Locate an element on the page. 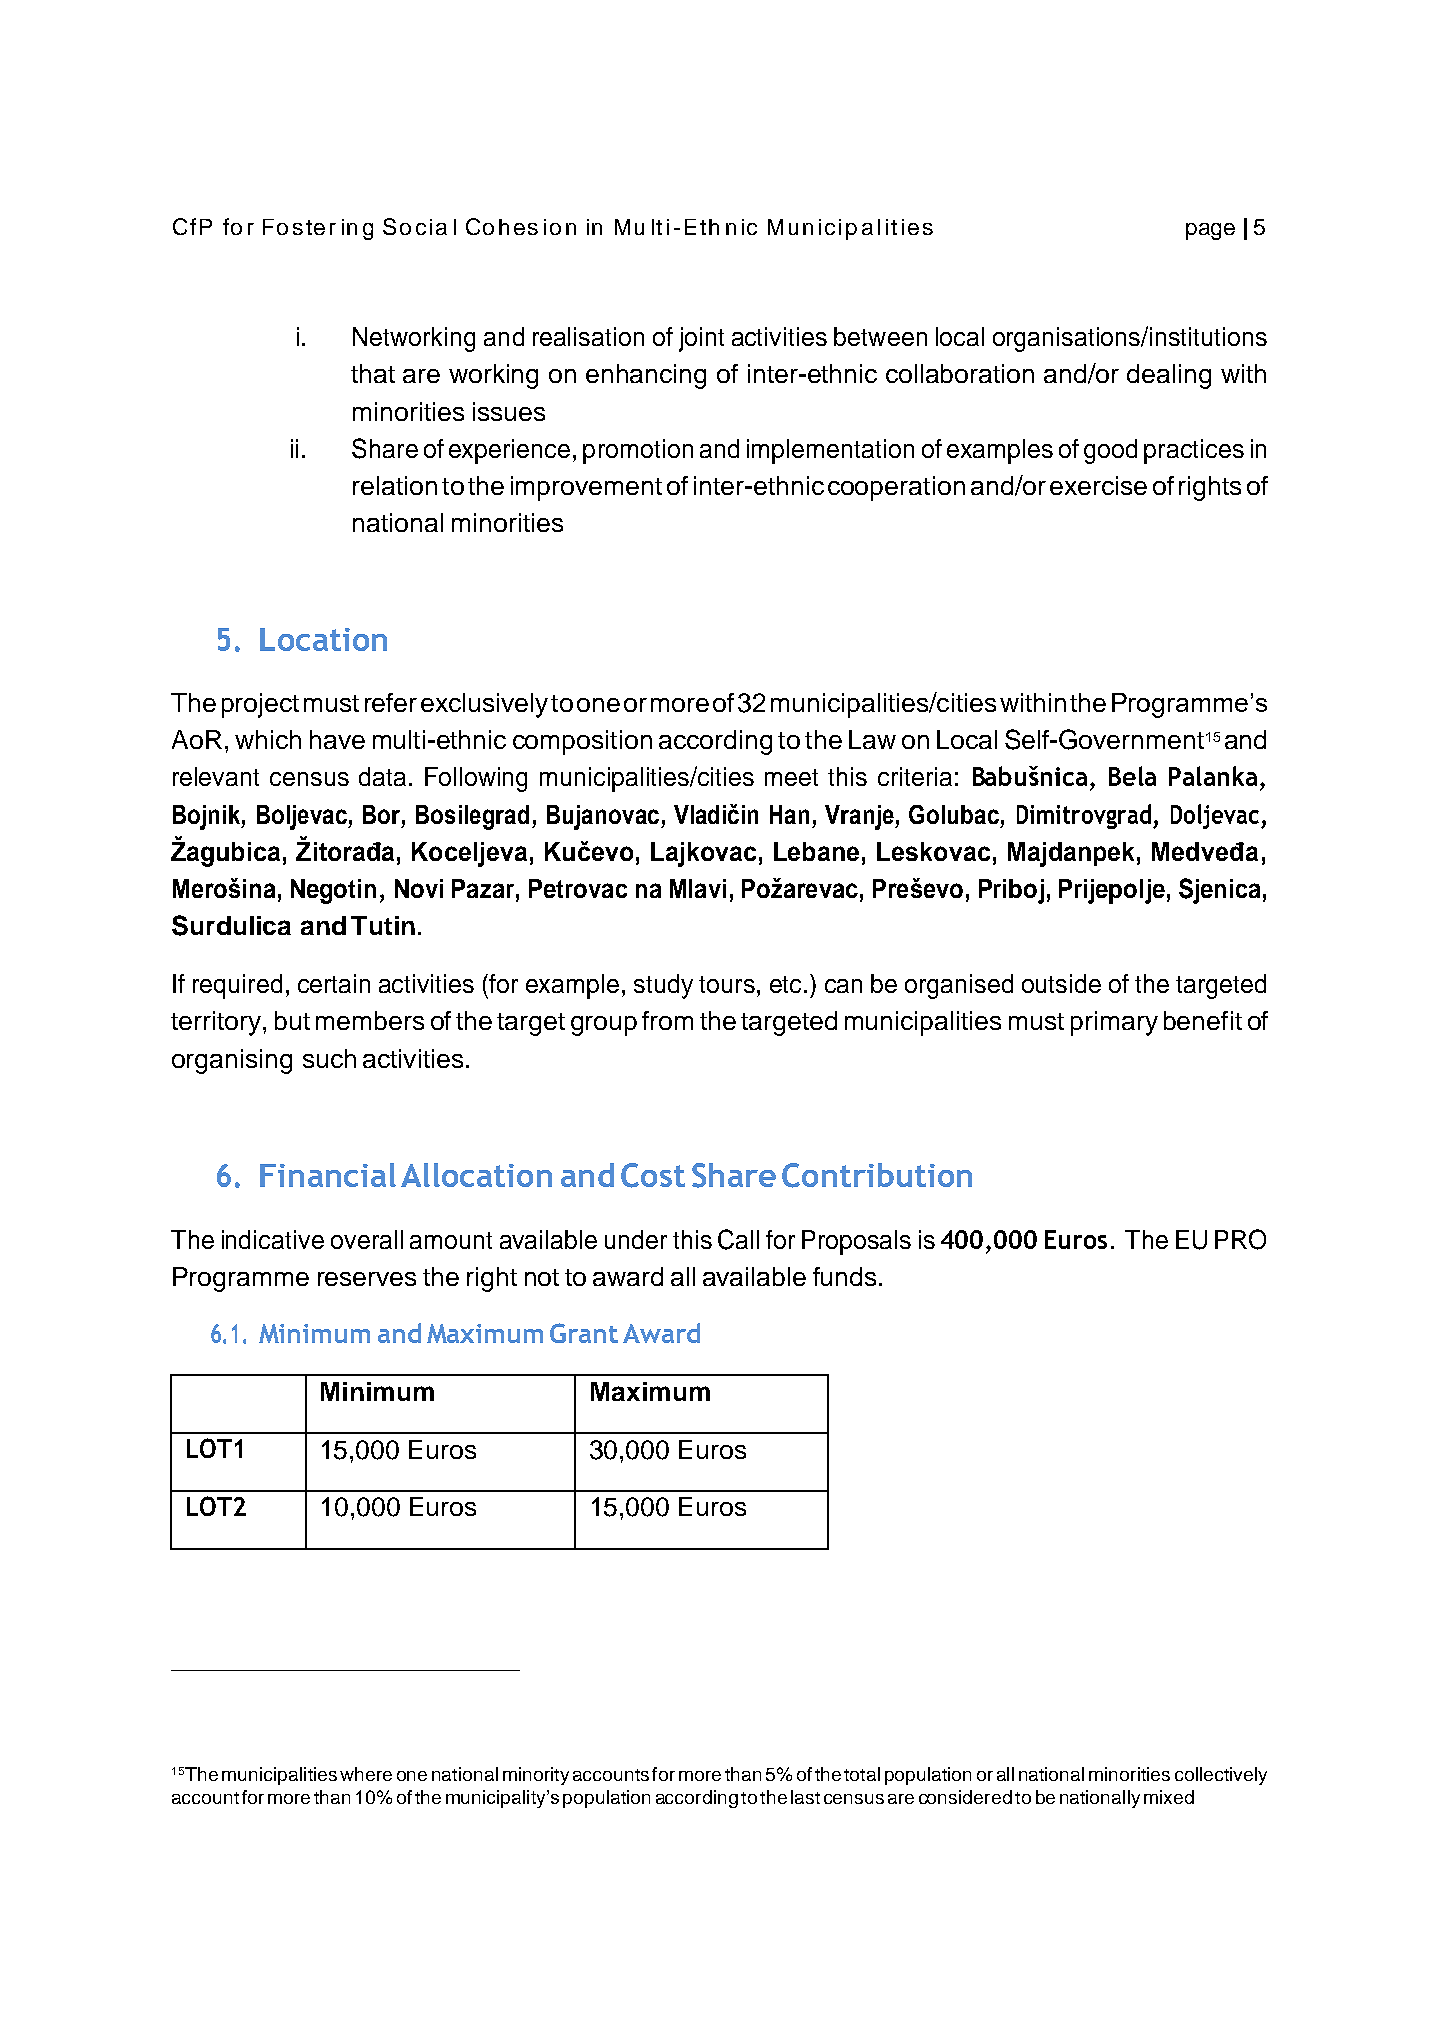 This image has height=2038, width=1439. where is located at coordinates (366, 1774).
